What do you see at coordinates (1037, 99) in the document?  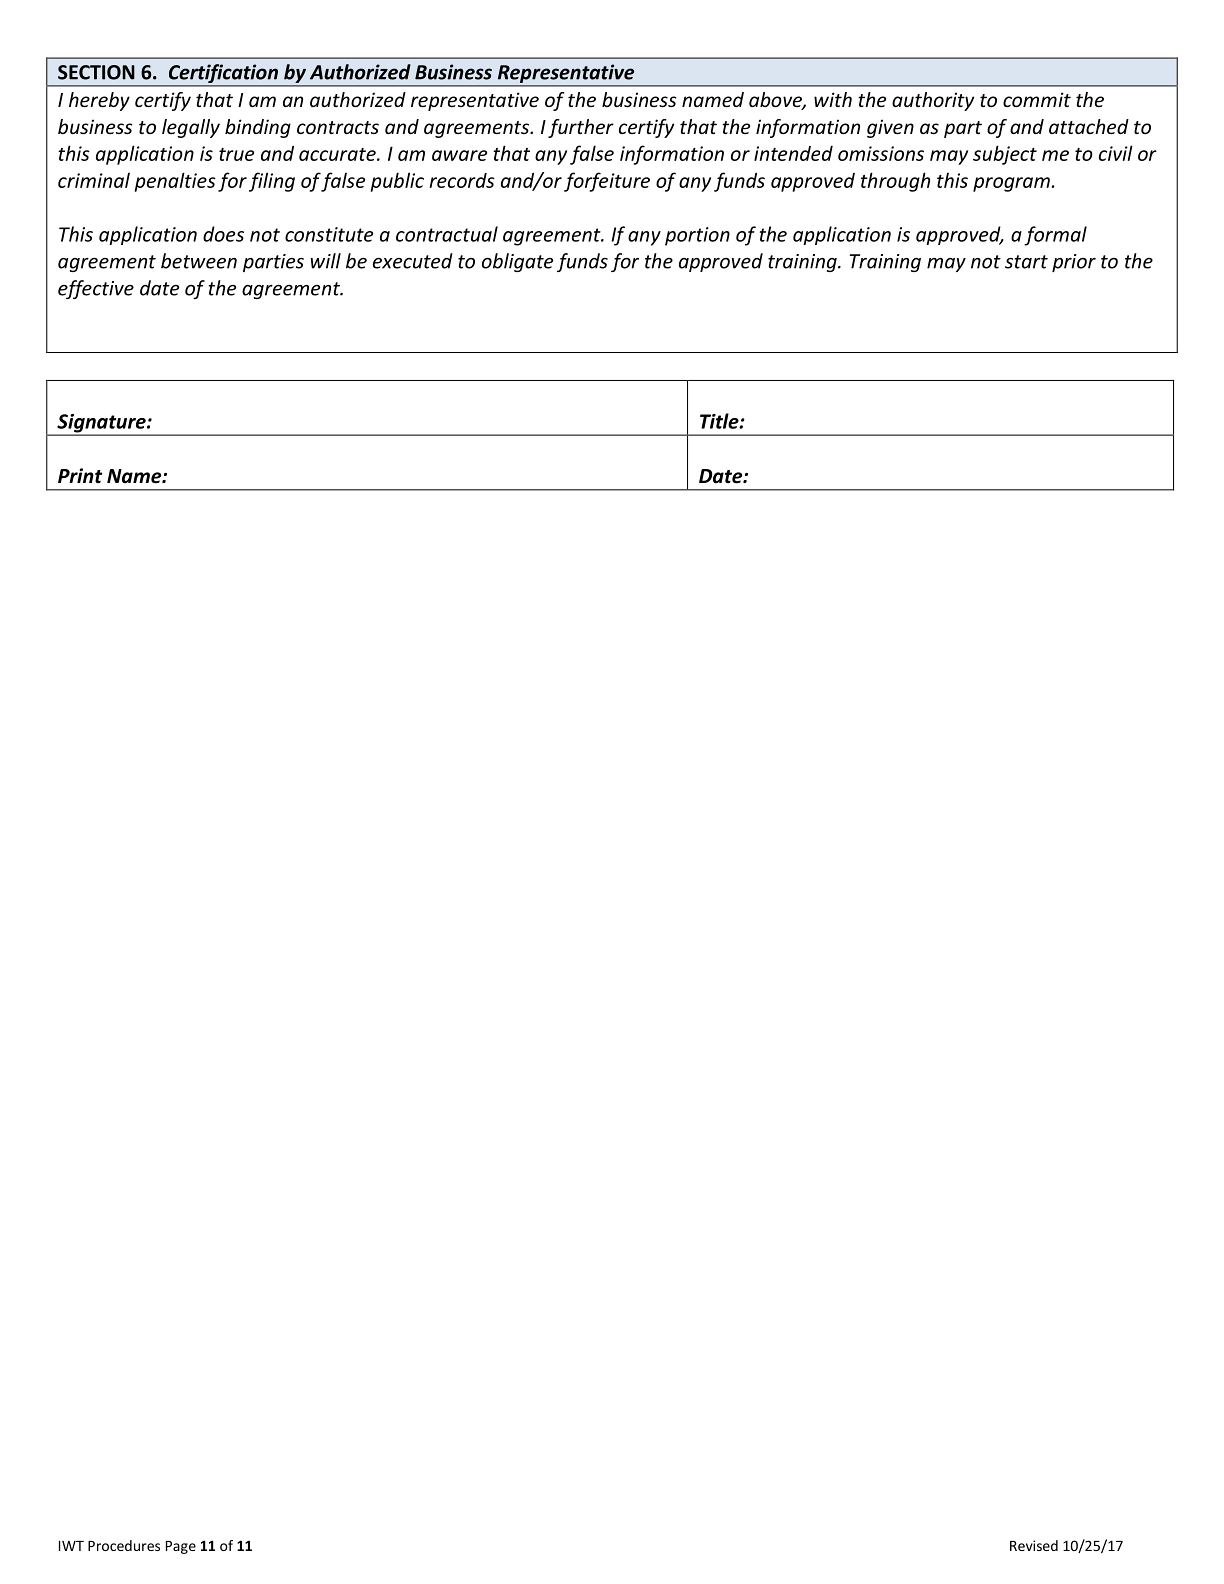 I see `commit` at bounding box center [1037, 99].
